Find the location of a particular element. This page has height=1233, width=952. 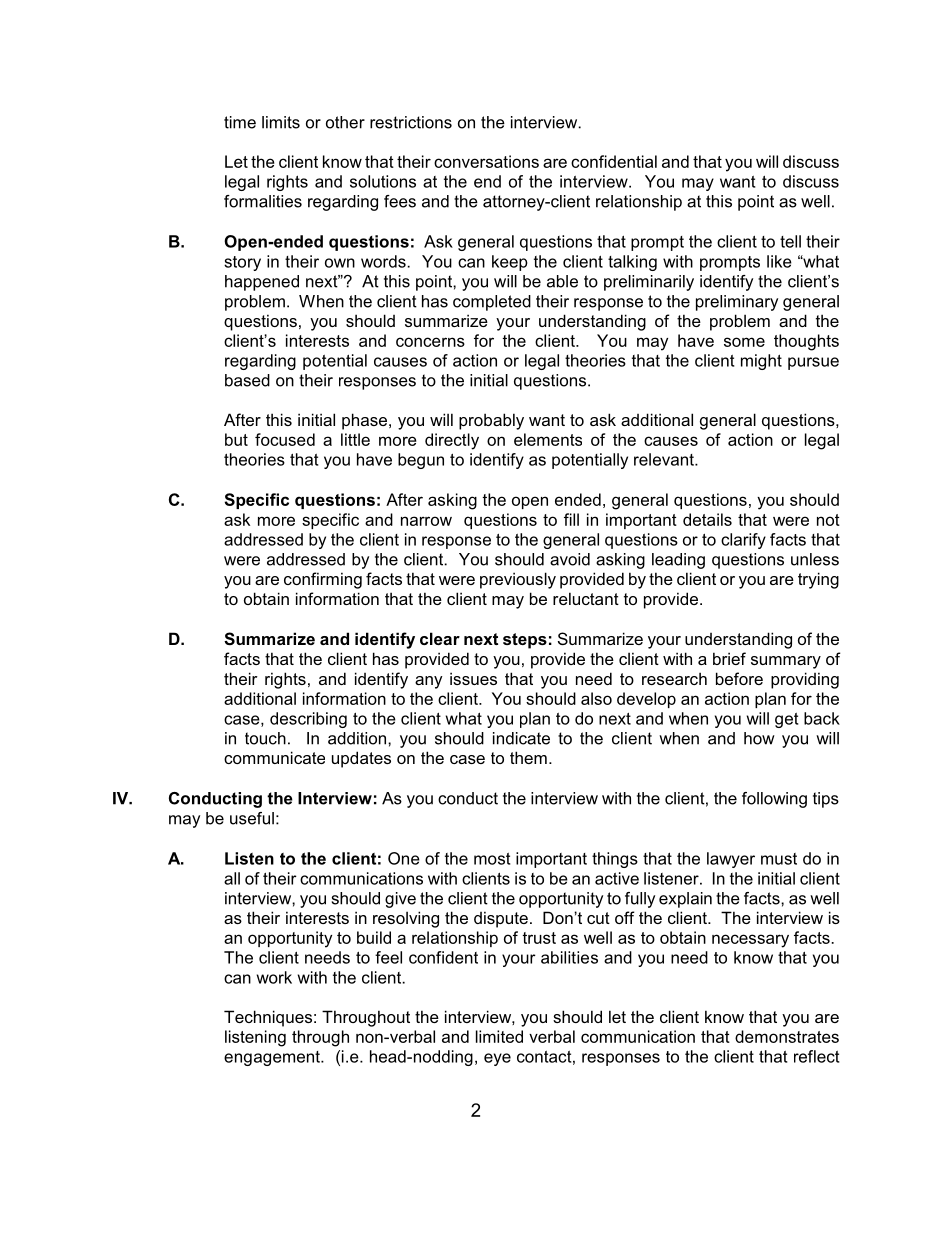

limits is located at coordinates (281, 122).
